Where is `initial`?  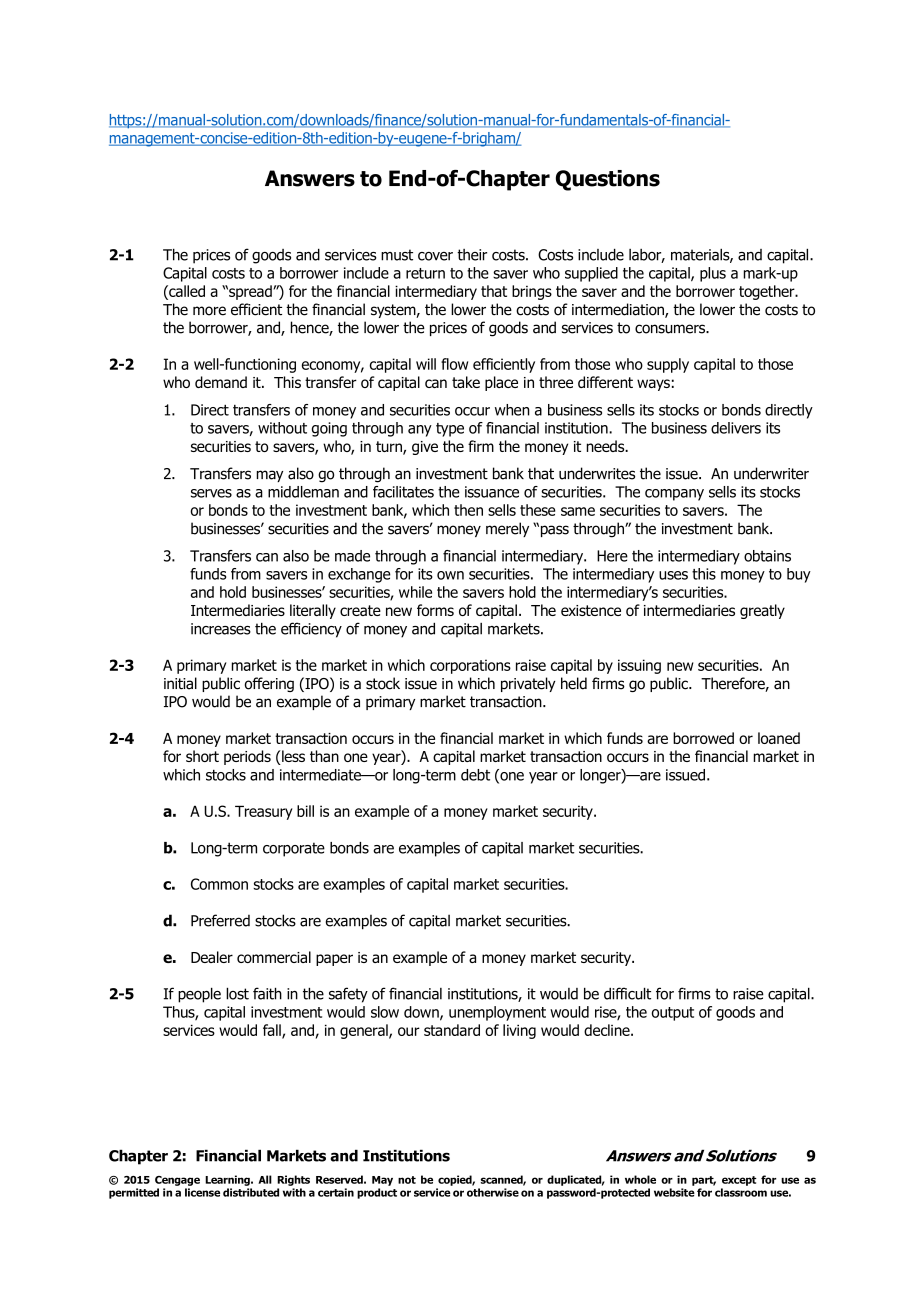
initial is located at coordinates (180, 683).
